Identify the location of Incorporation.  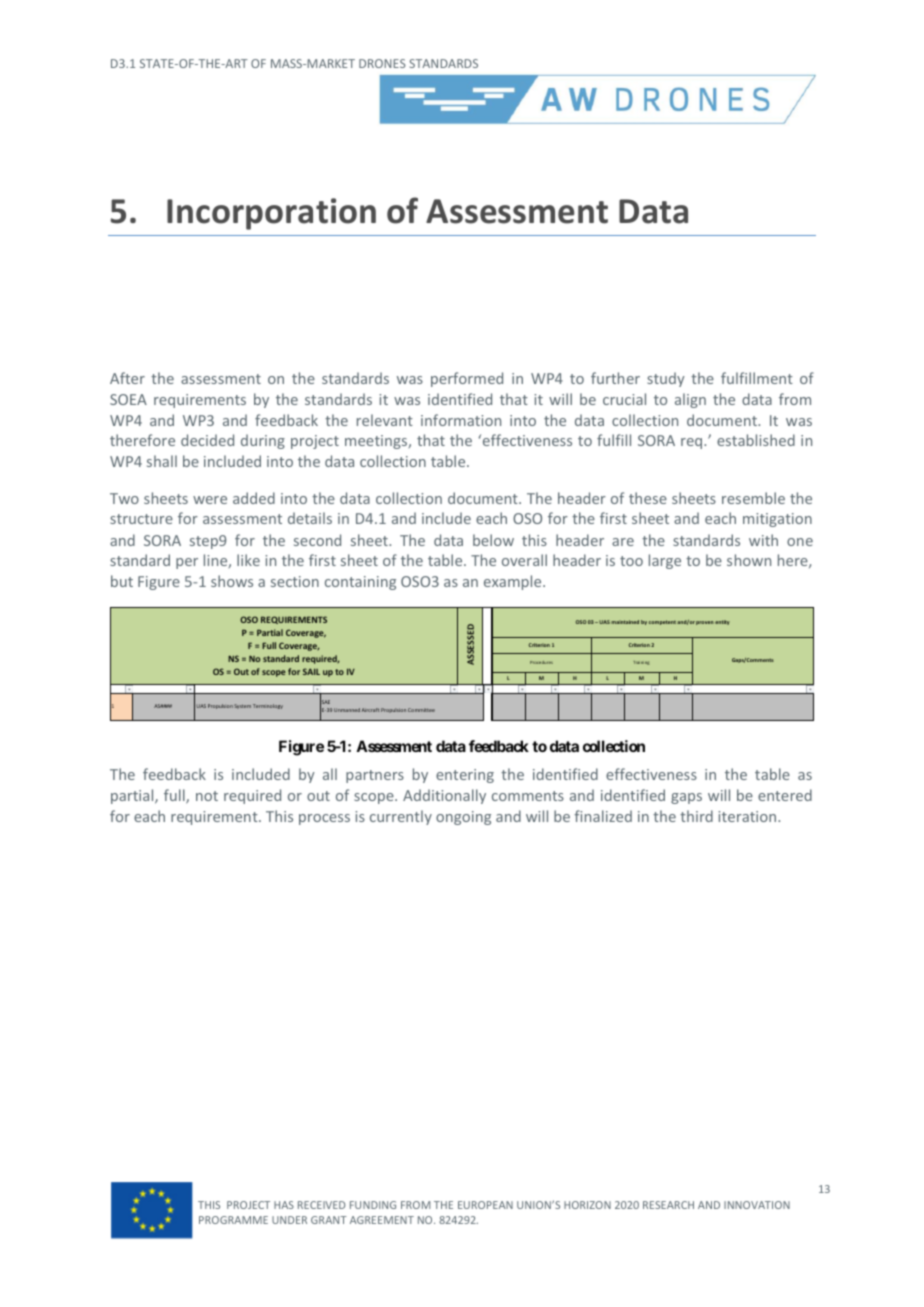
(271, 214).
